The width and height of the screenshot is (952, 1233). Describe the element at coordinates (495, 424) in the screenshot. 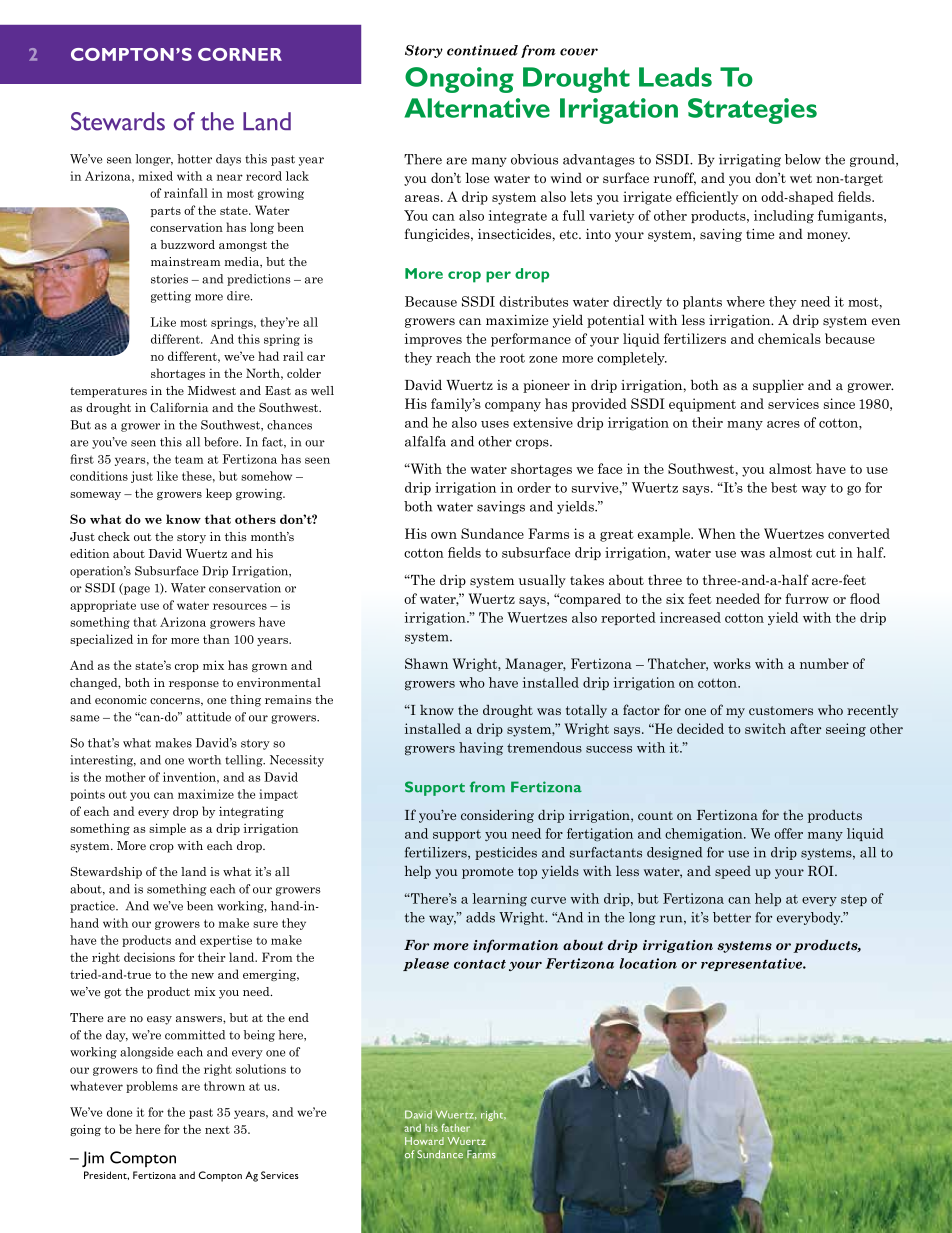

I see `uses` at that location.
